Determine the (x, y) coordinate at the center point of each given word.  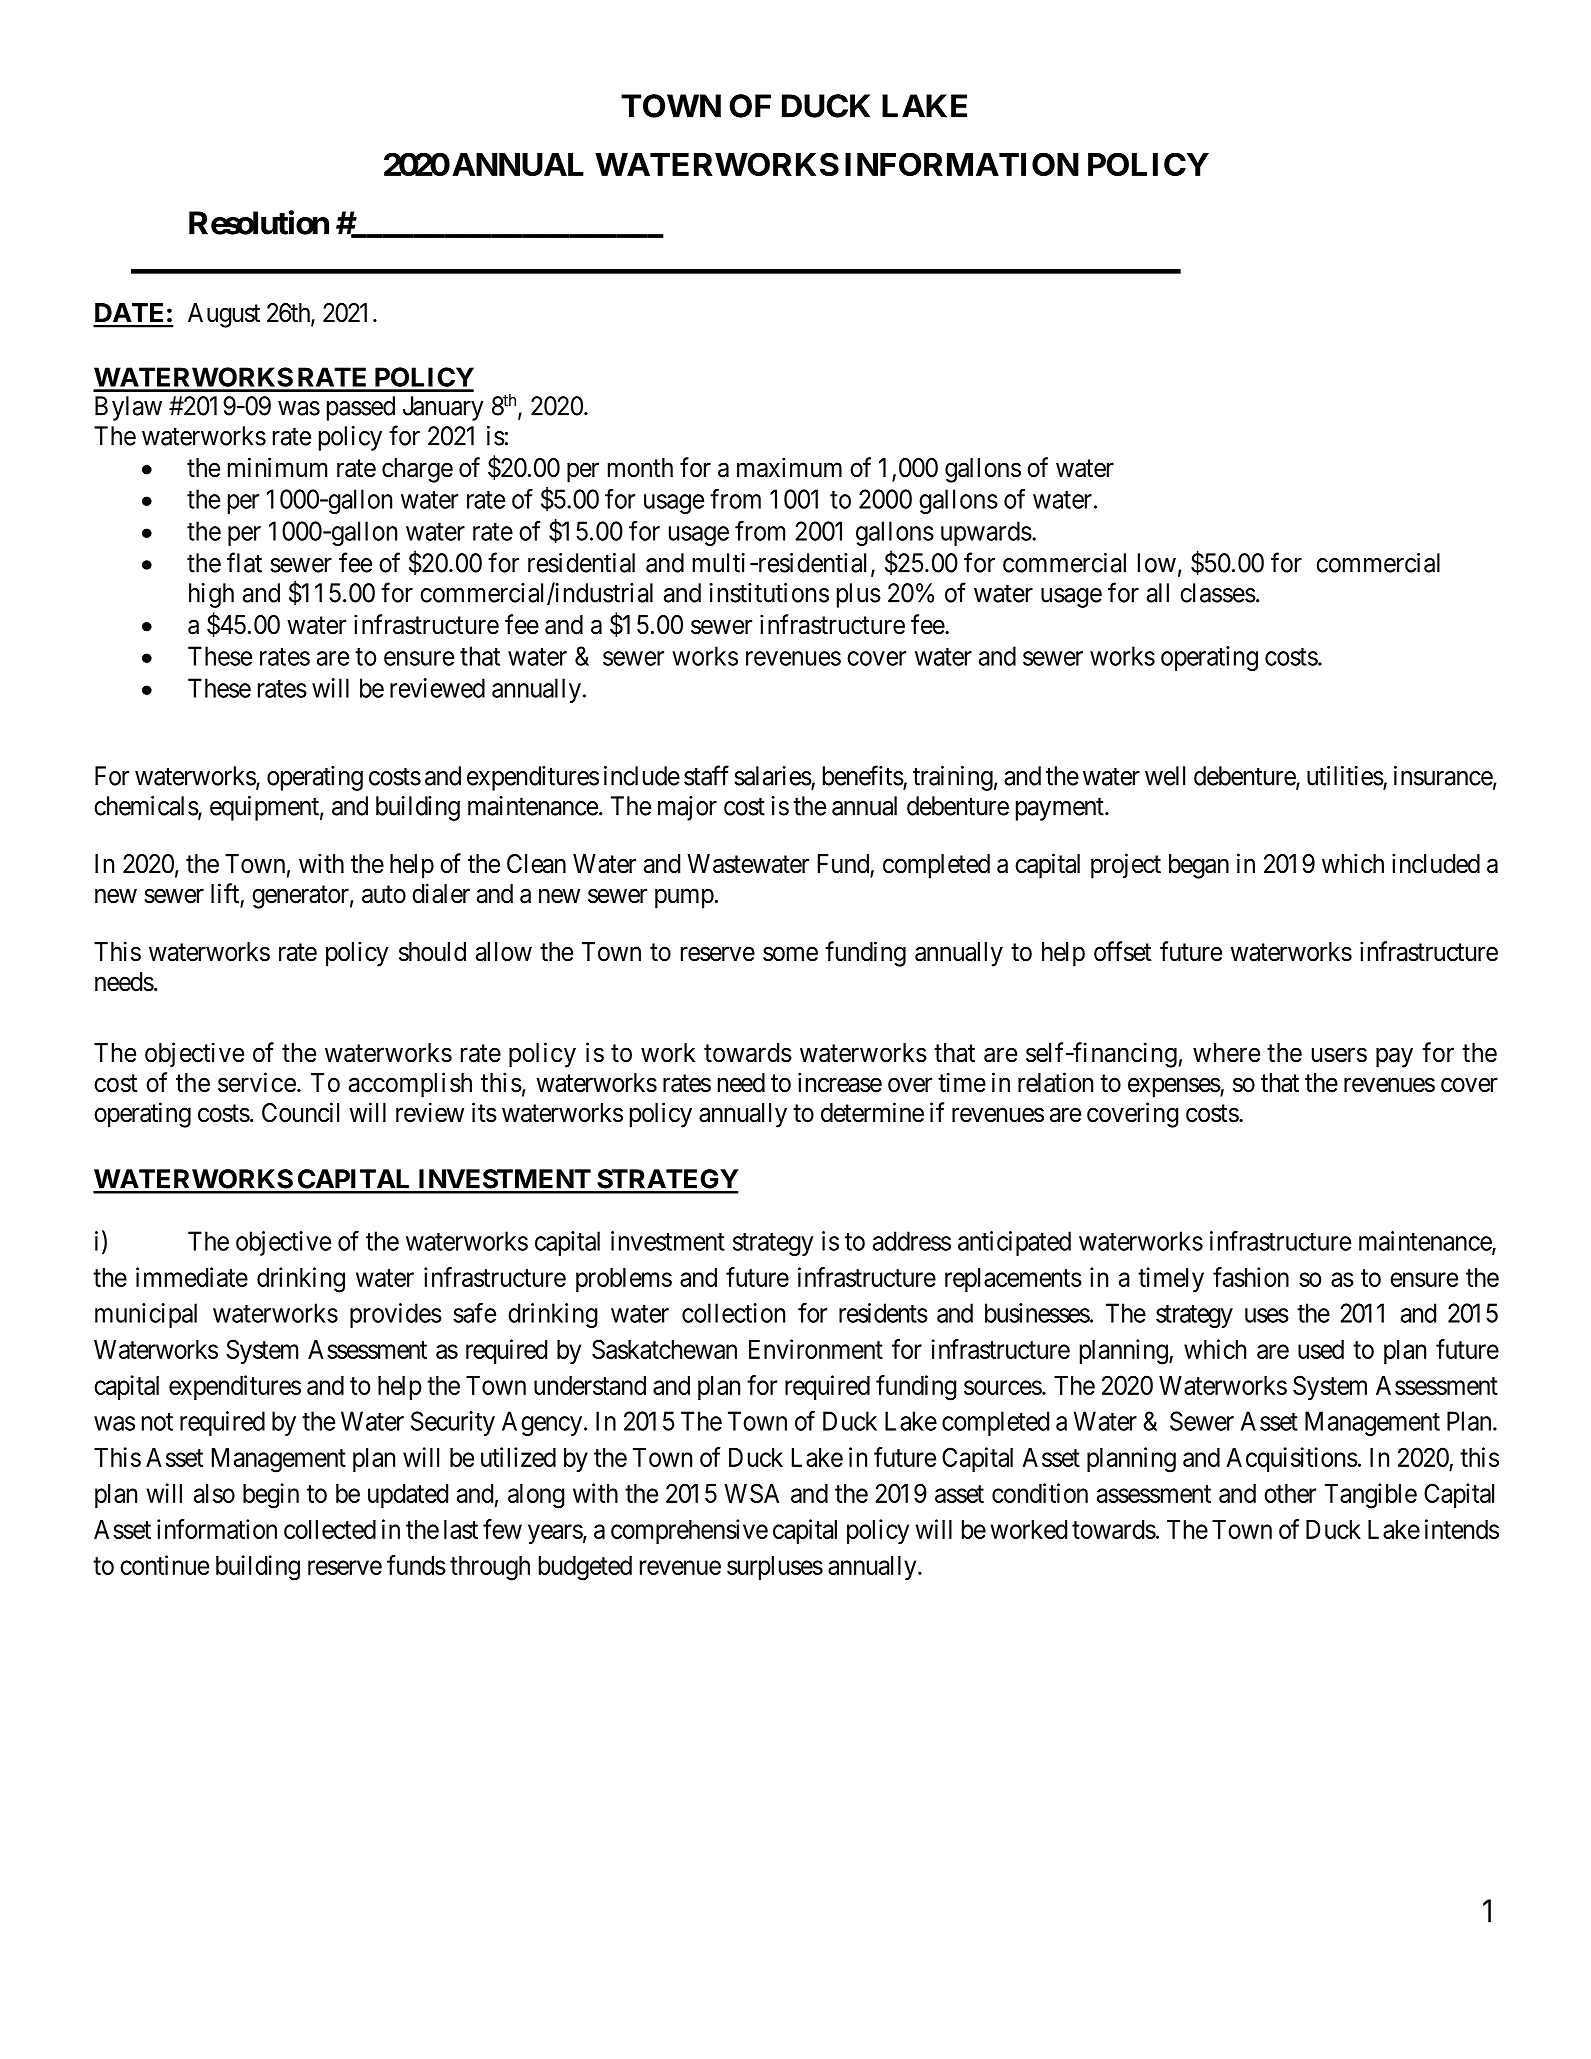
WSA (751, 1493)
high (211, 595)
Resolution (259, 222)
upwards (986, 533)
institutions (769, 593)
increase (840, 1082)
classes (1218, 593)
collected (330, 1529)
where (1226, 1053)
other (1290, 1493)
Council (300, 1112)
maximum (789, 467)
